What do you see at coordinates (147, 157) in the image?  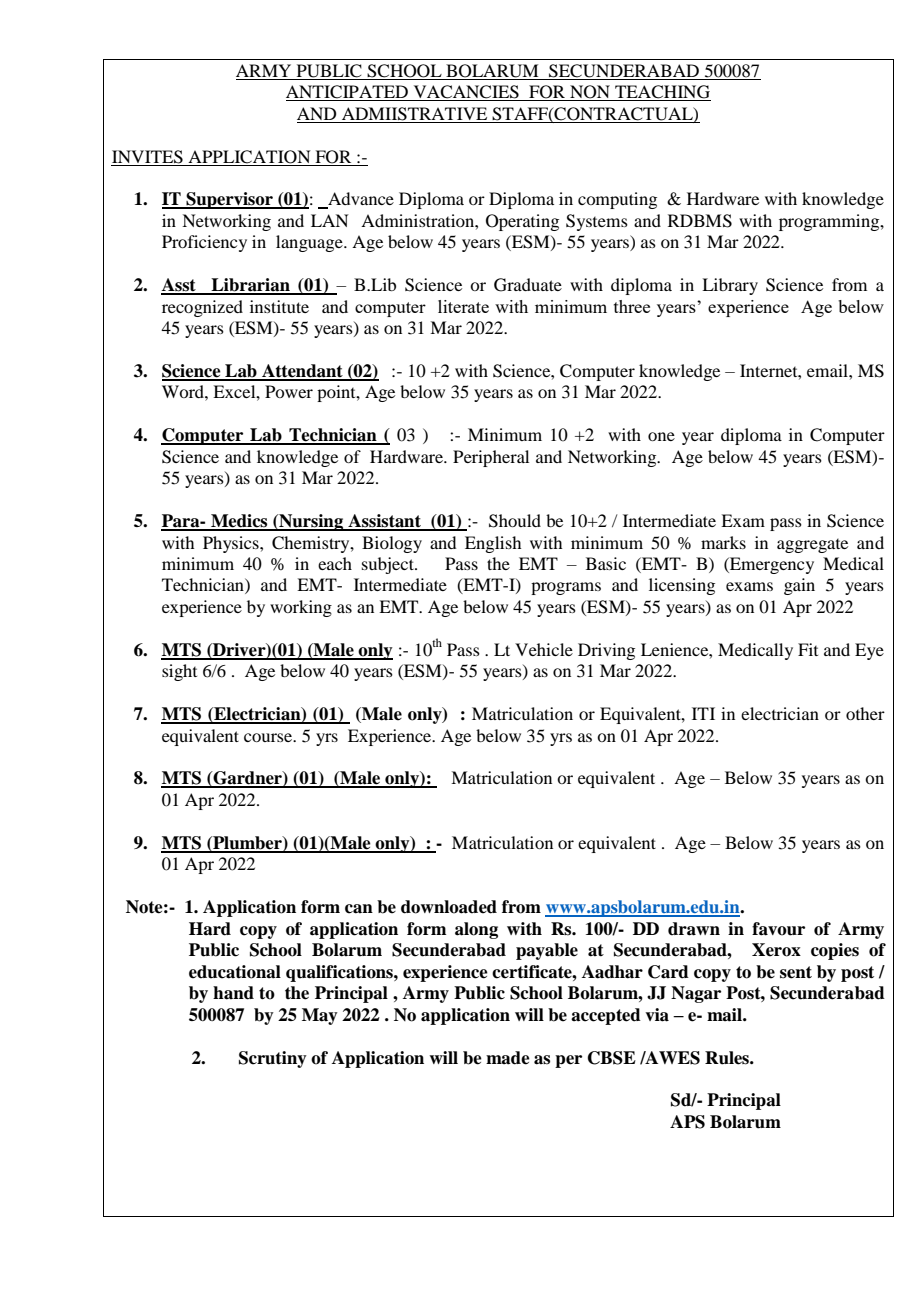 I see `INVITES` at bounding box center [147, 157].
